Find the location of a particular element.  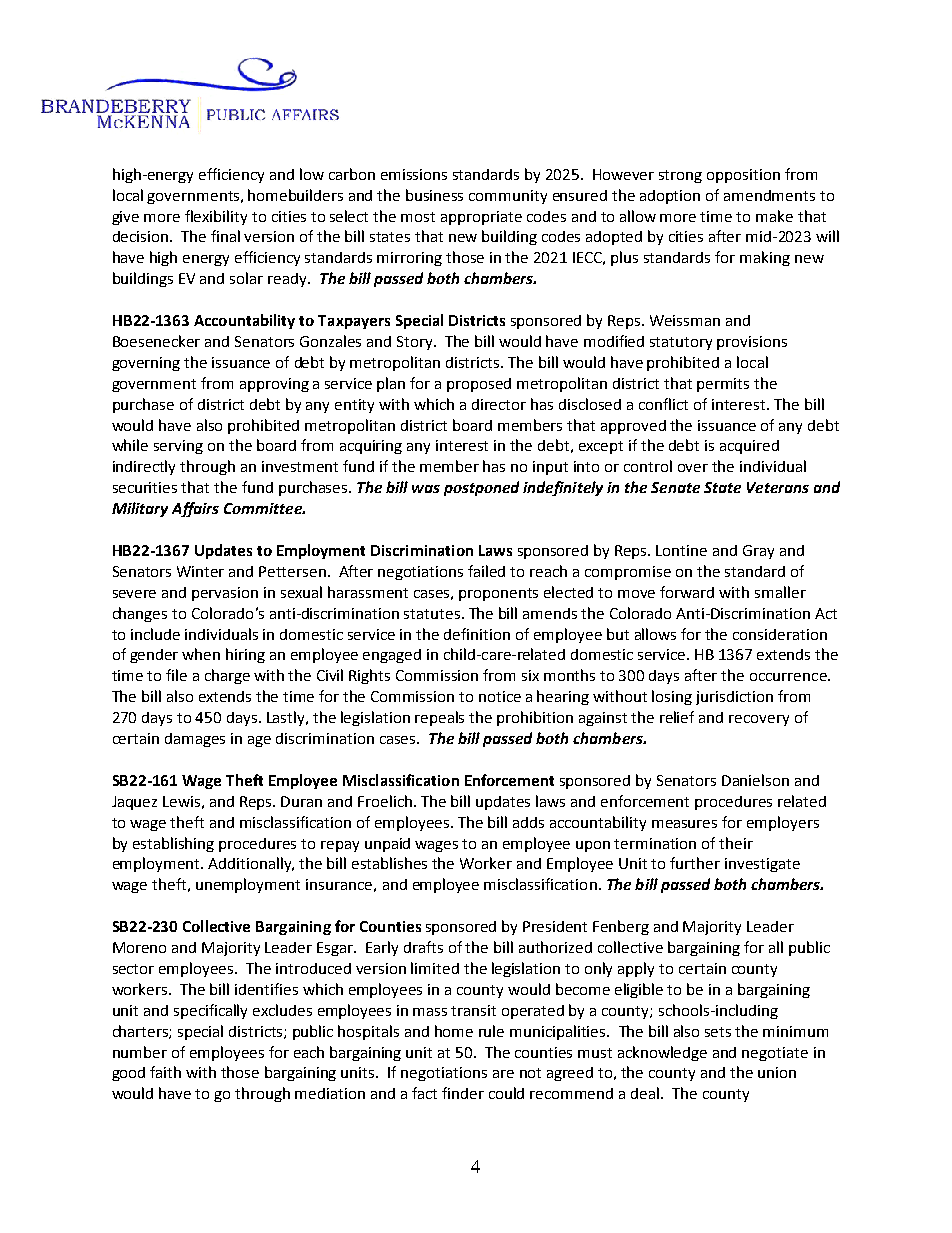

appropriate is located at coordinates (481, 218).
